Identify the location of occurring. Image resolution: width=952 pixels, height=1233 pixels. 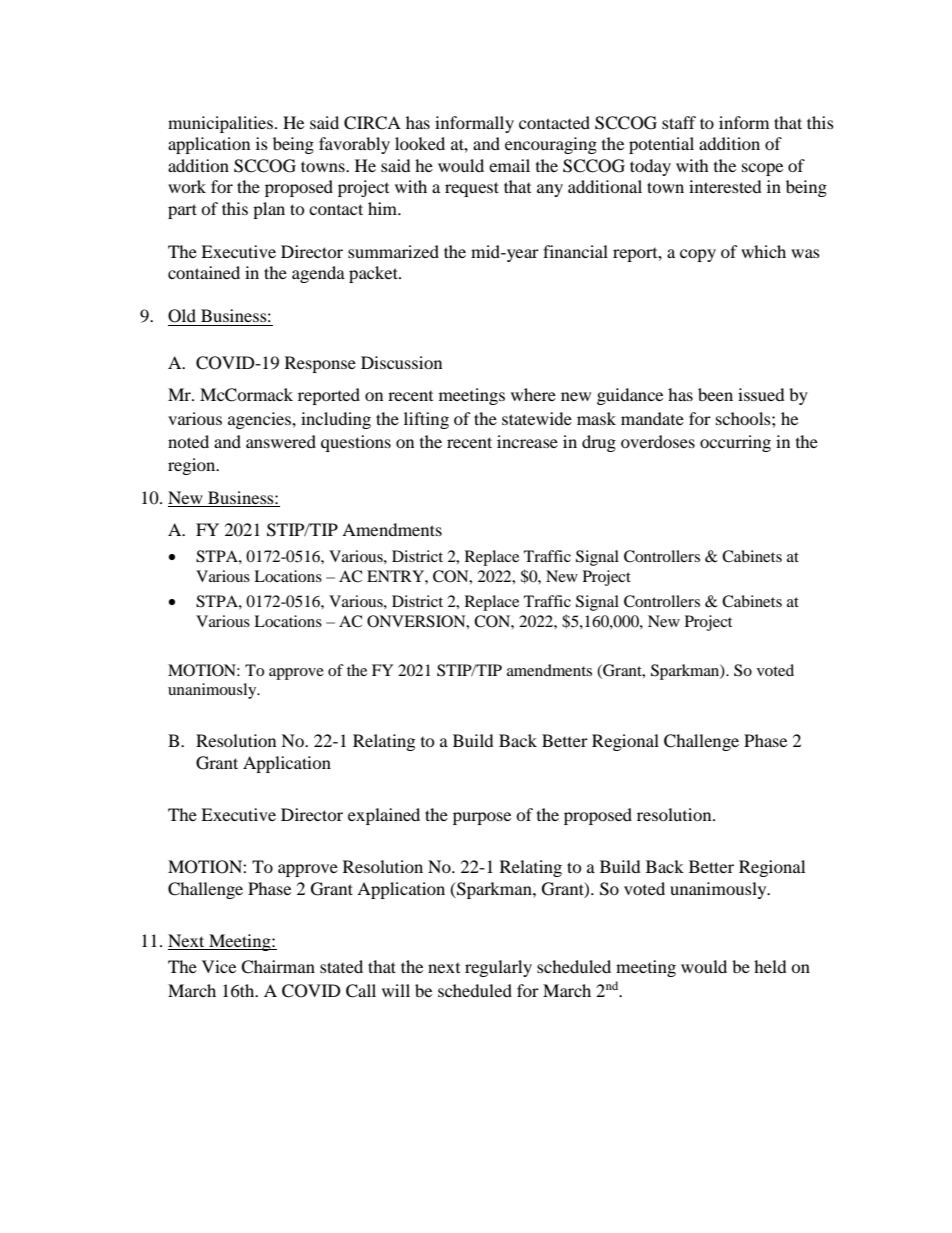
(735, 443).
